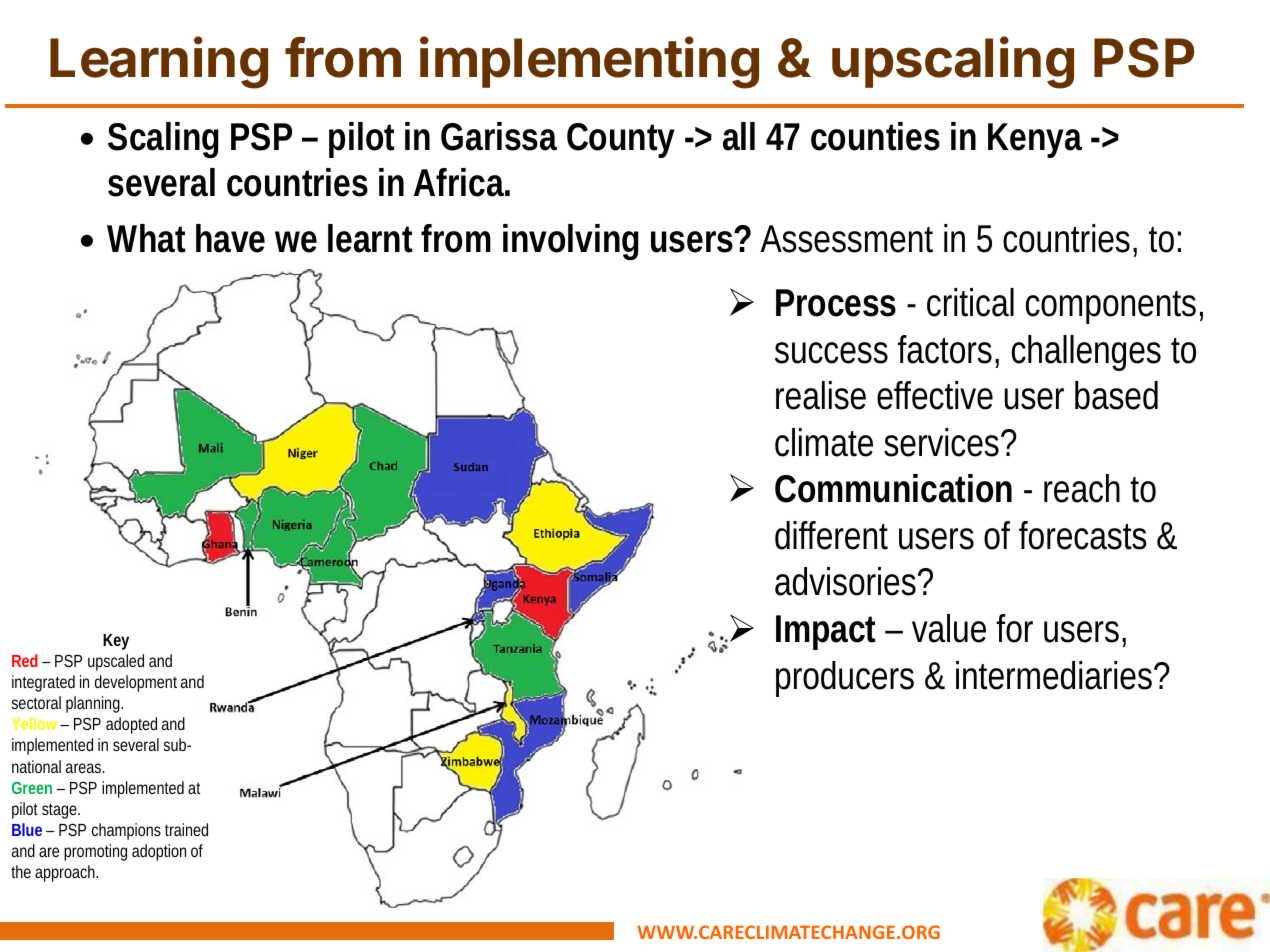 The width and height of the screenshot is (1270, 952). What do you see at coordinates (159, 852) in the screenshot?
I see `adoption` at bounding box center [159, 852].
